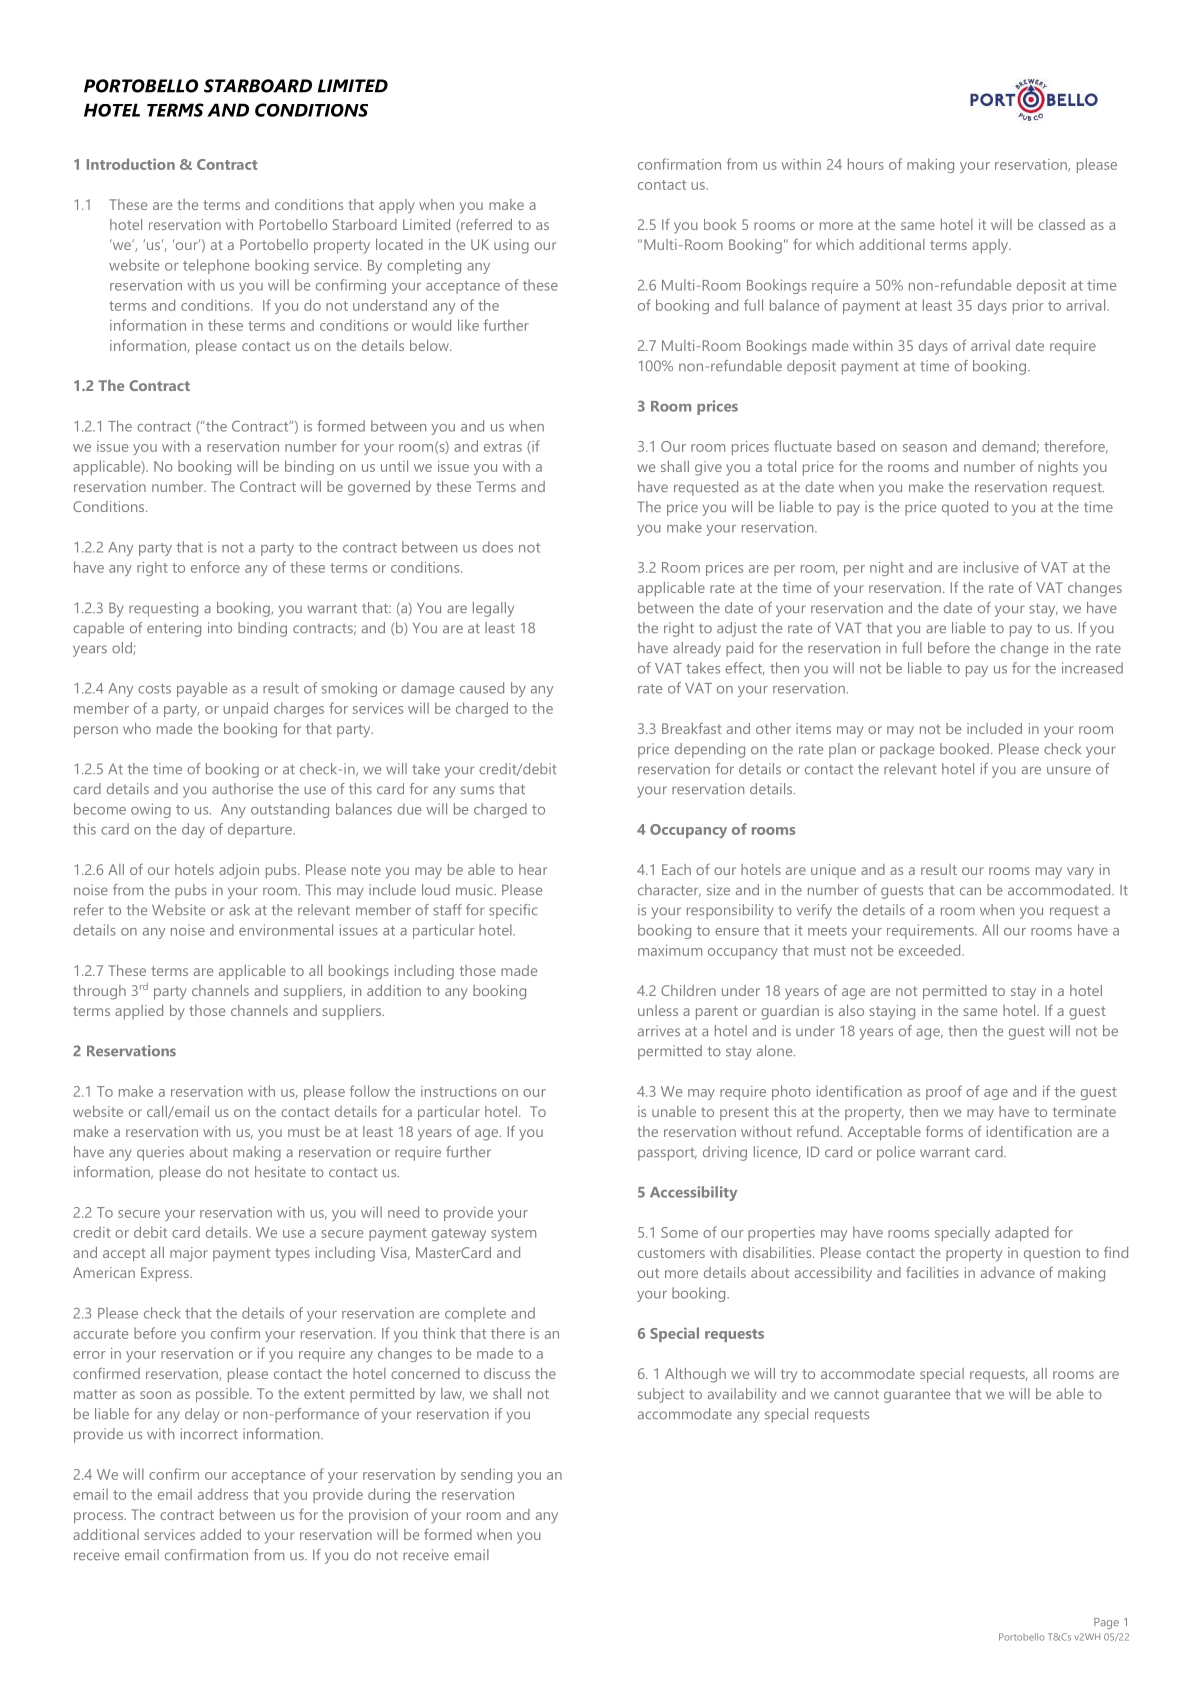 The image size is (1202, 1700). I want to click on classed, so click(1062, 224).
